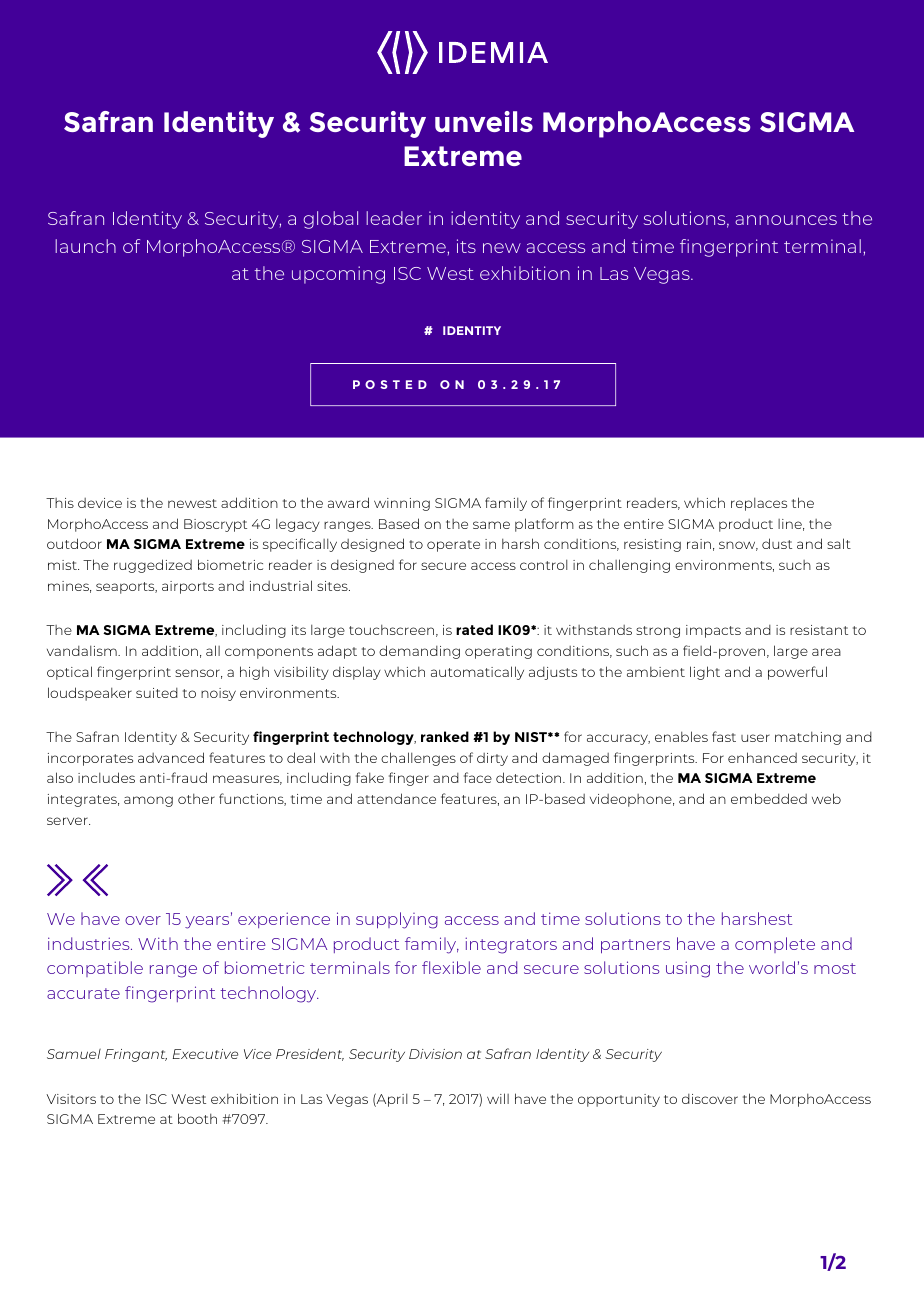 This page has height=1308, width=924. What do you see at coordinates (85, 246) in the page?
I see `launch` at bounding box center [85, 246].
